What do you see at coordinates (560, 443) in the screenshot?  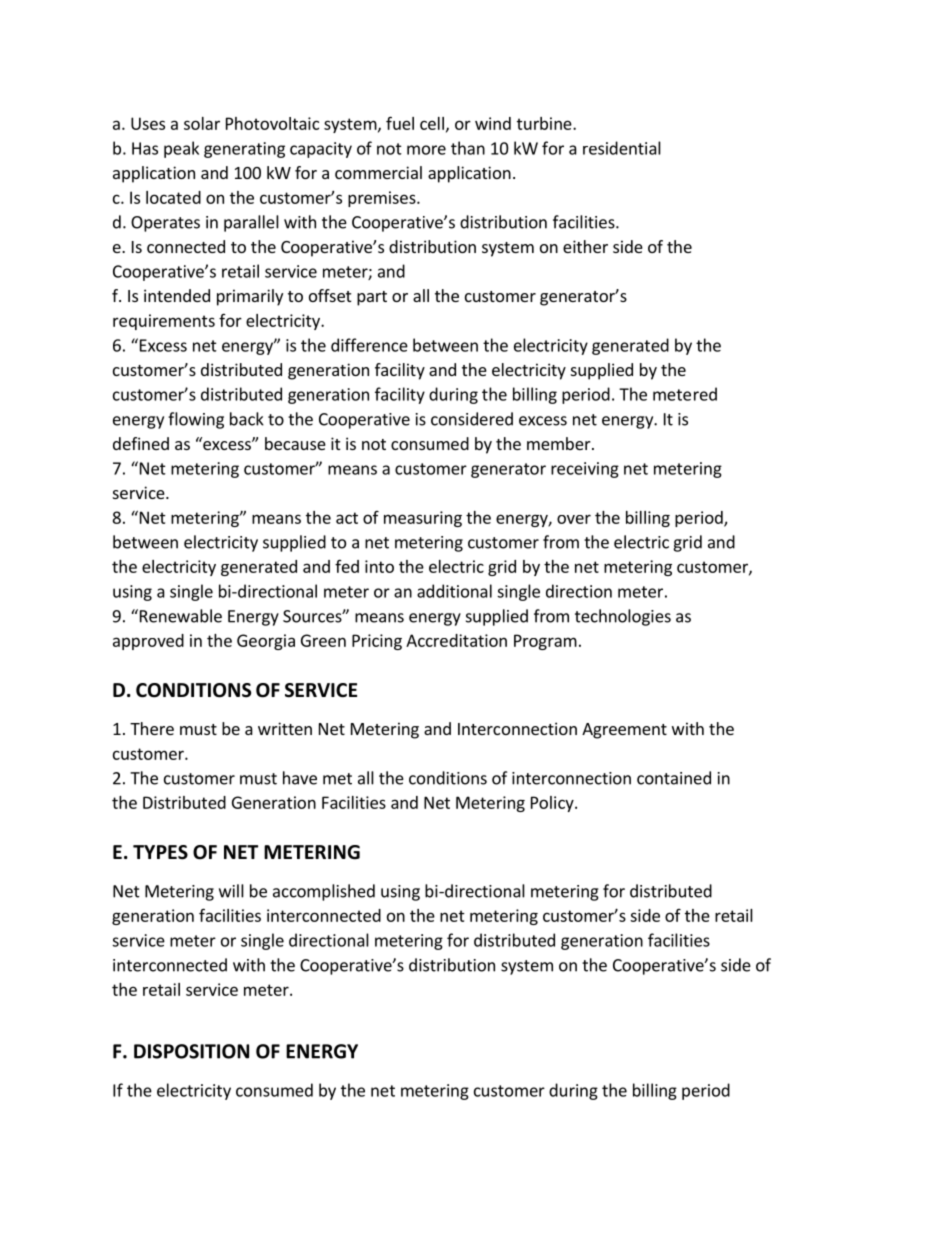 I see `member` at bounding box center [560, 443].
